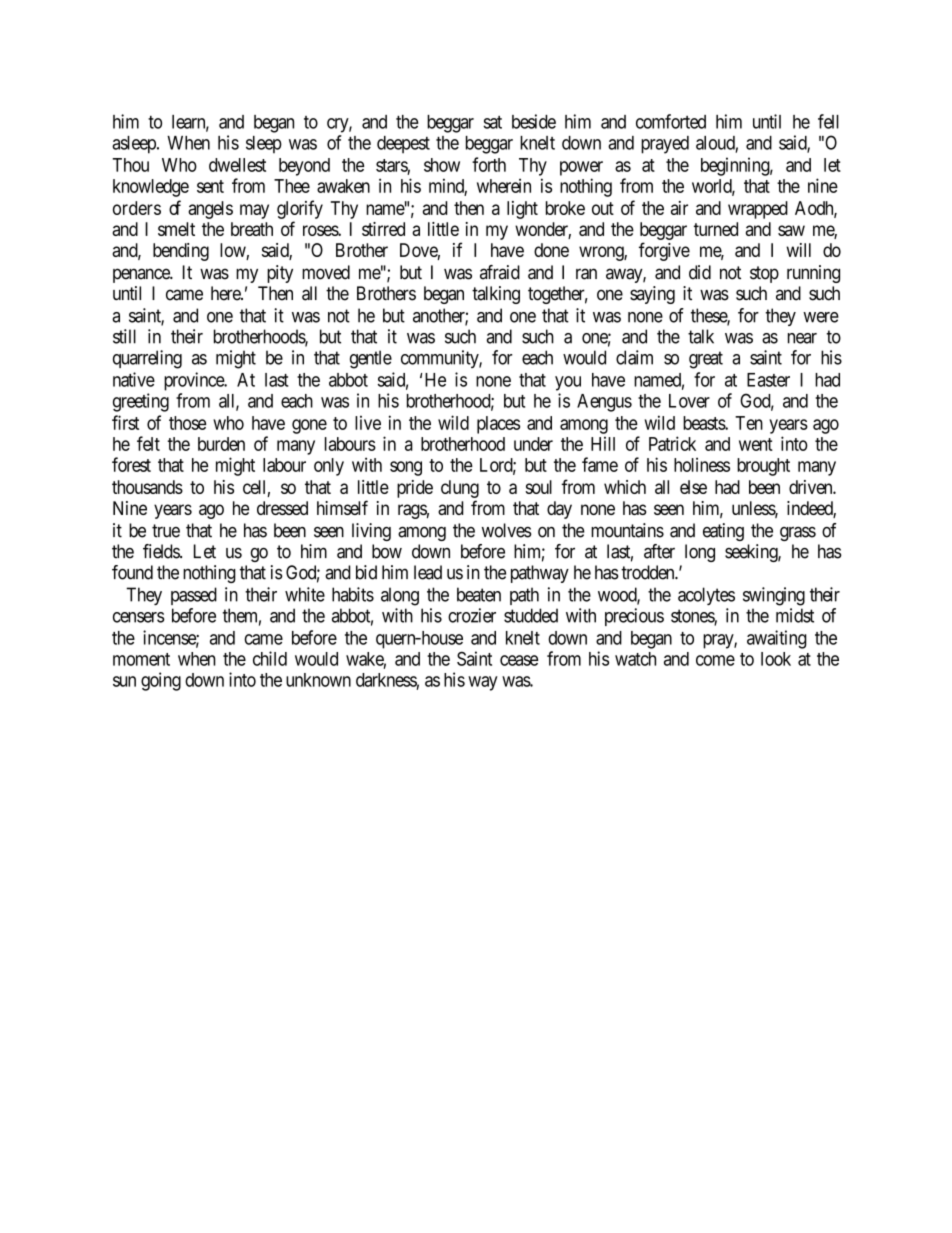  What do you see at coordinates (689, 401) in the document?
I see `Lover` at bounding box center [689, 401].
